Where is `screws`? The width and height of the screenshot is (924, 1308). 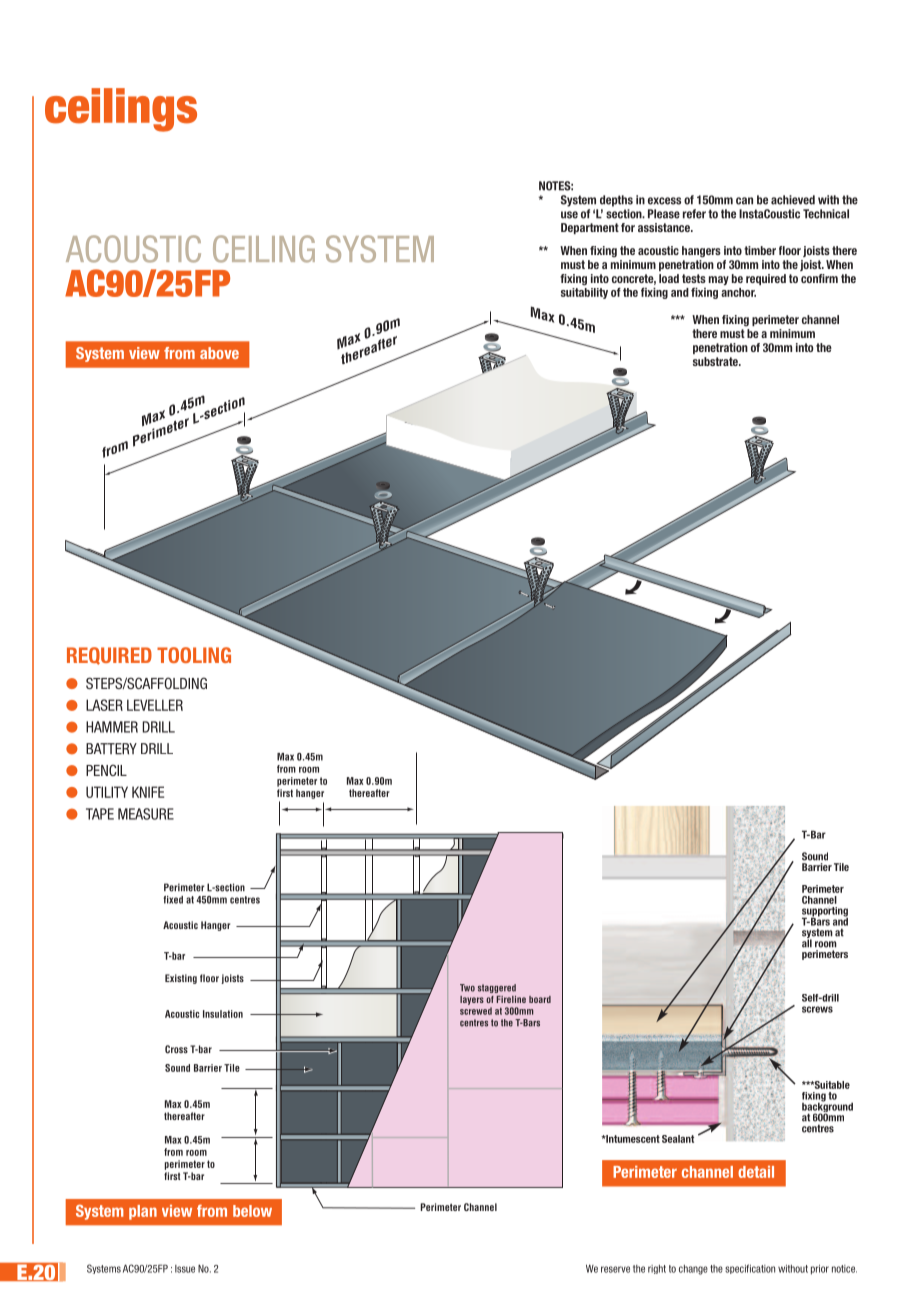 screws is located at coordinates (817, 1009).
